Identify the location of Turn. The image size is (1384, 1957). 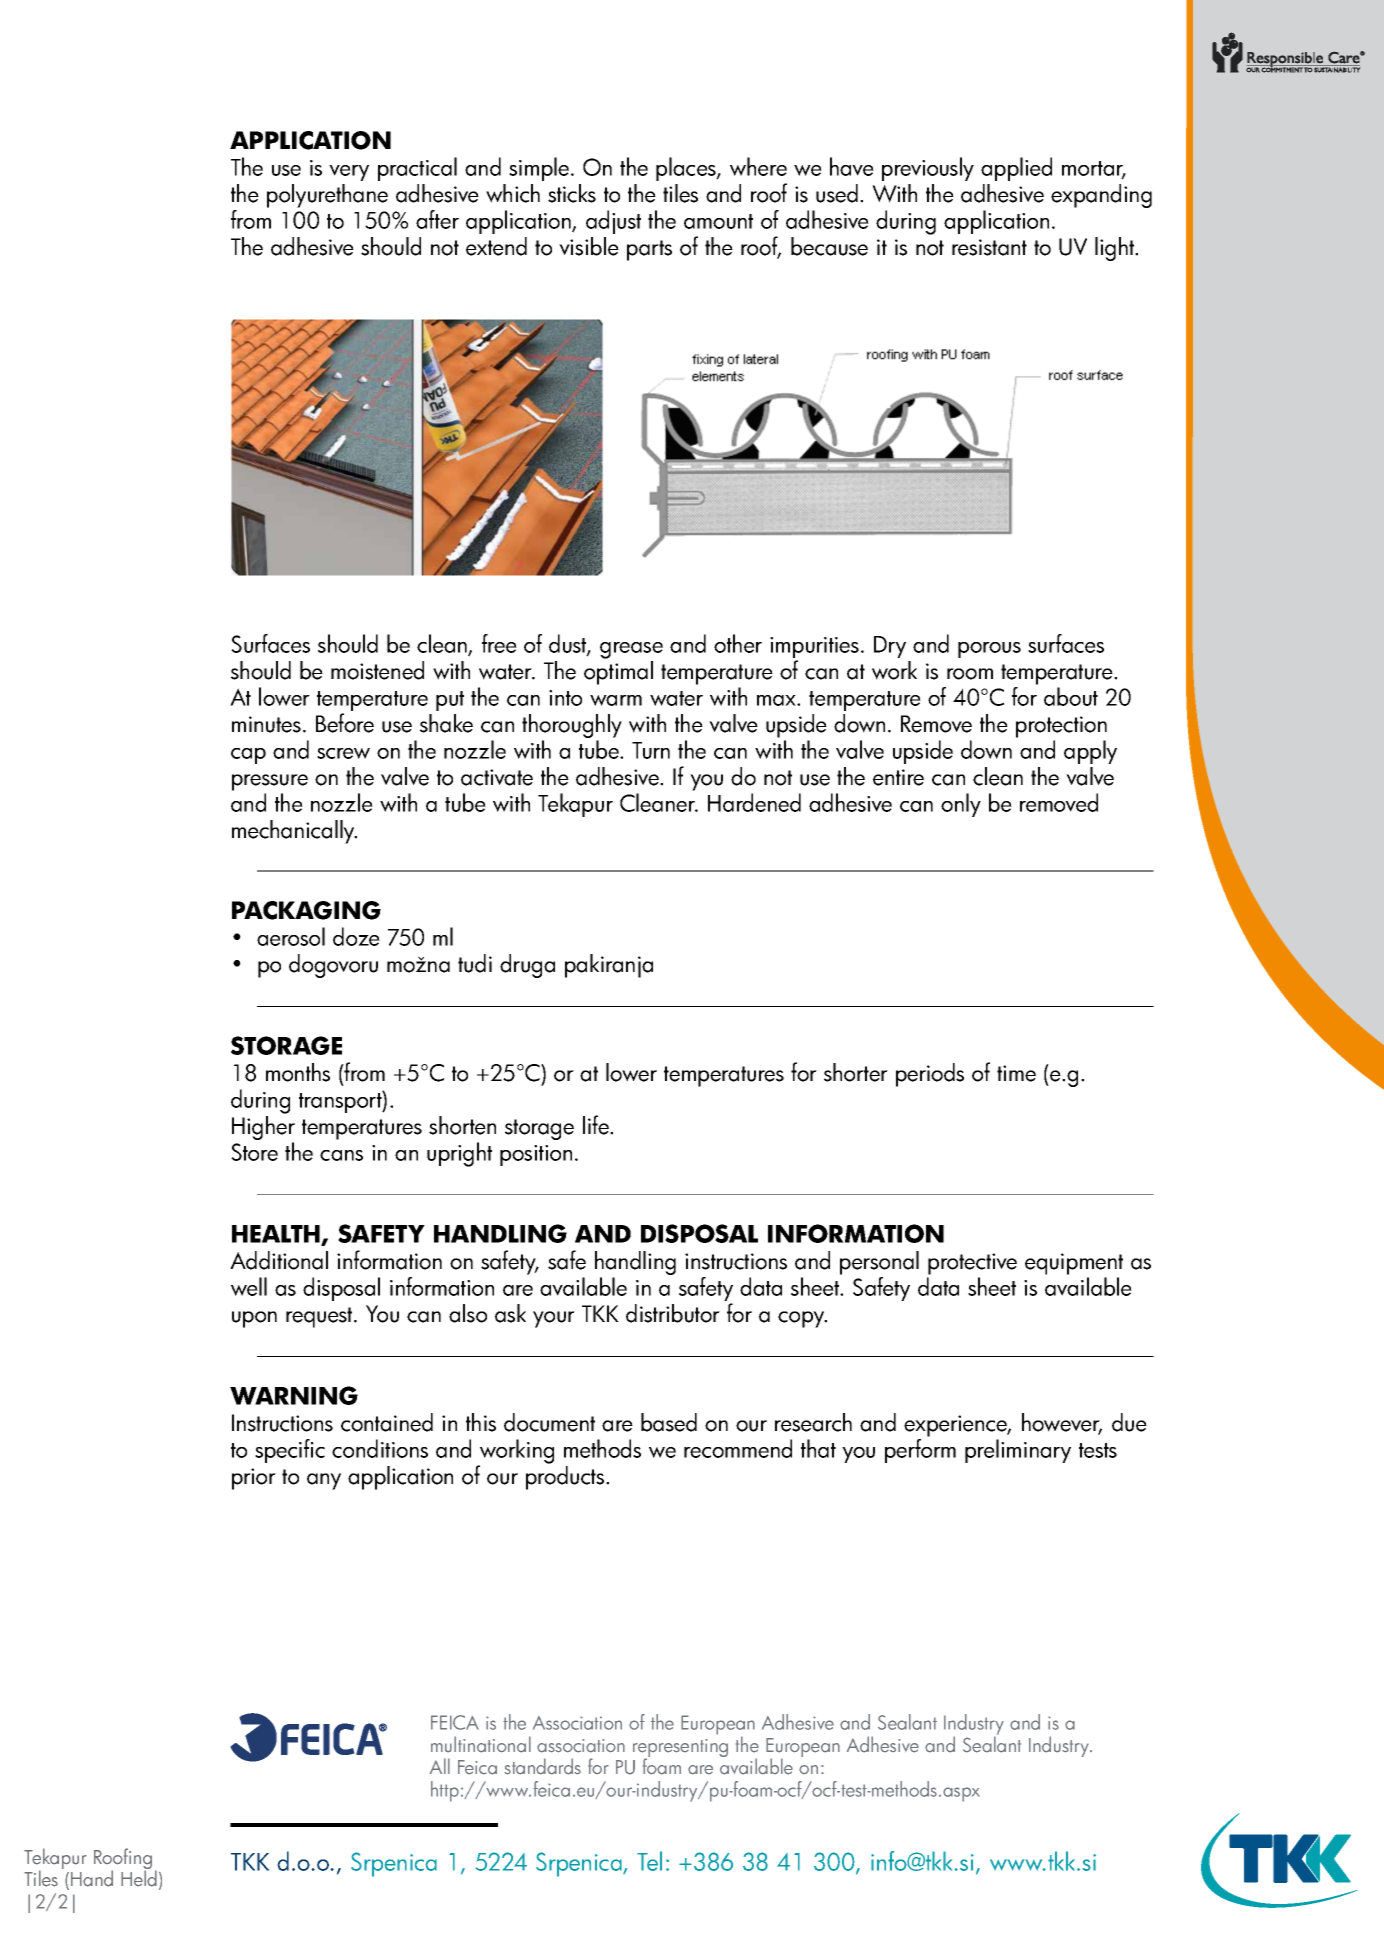
(651, 750).
